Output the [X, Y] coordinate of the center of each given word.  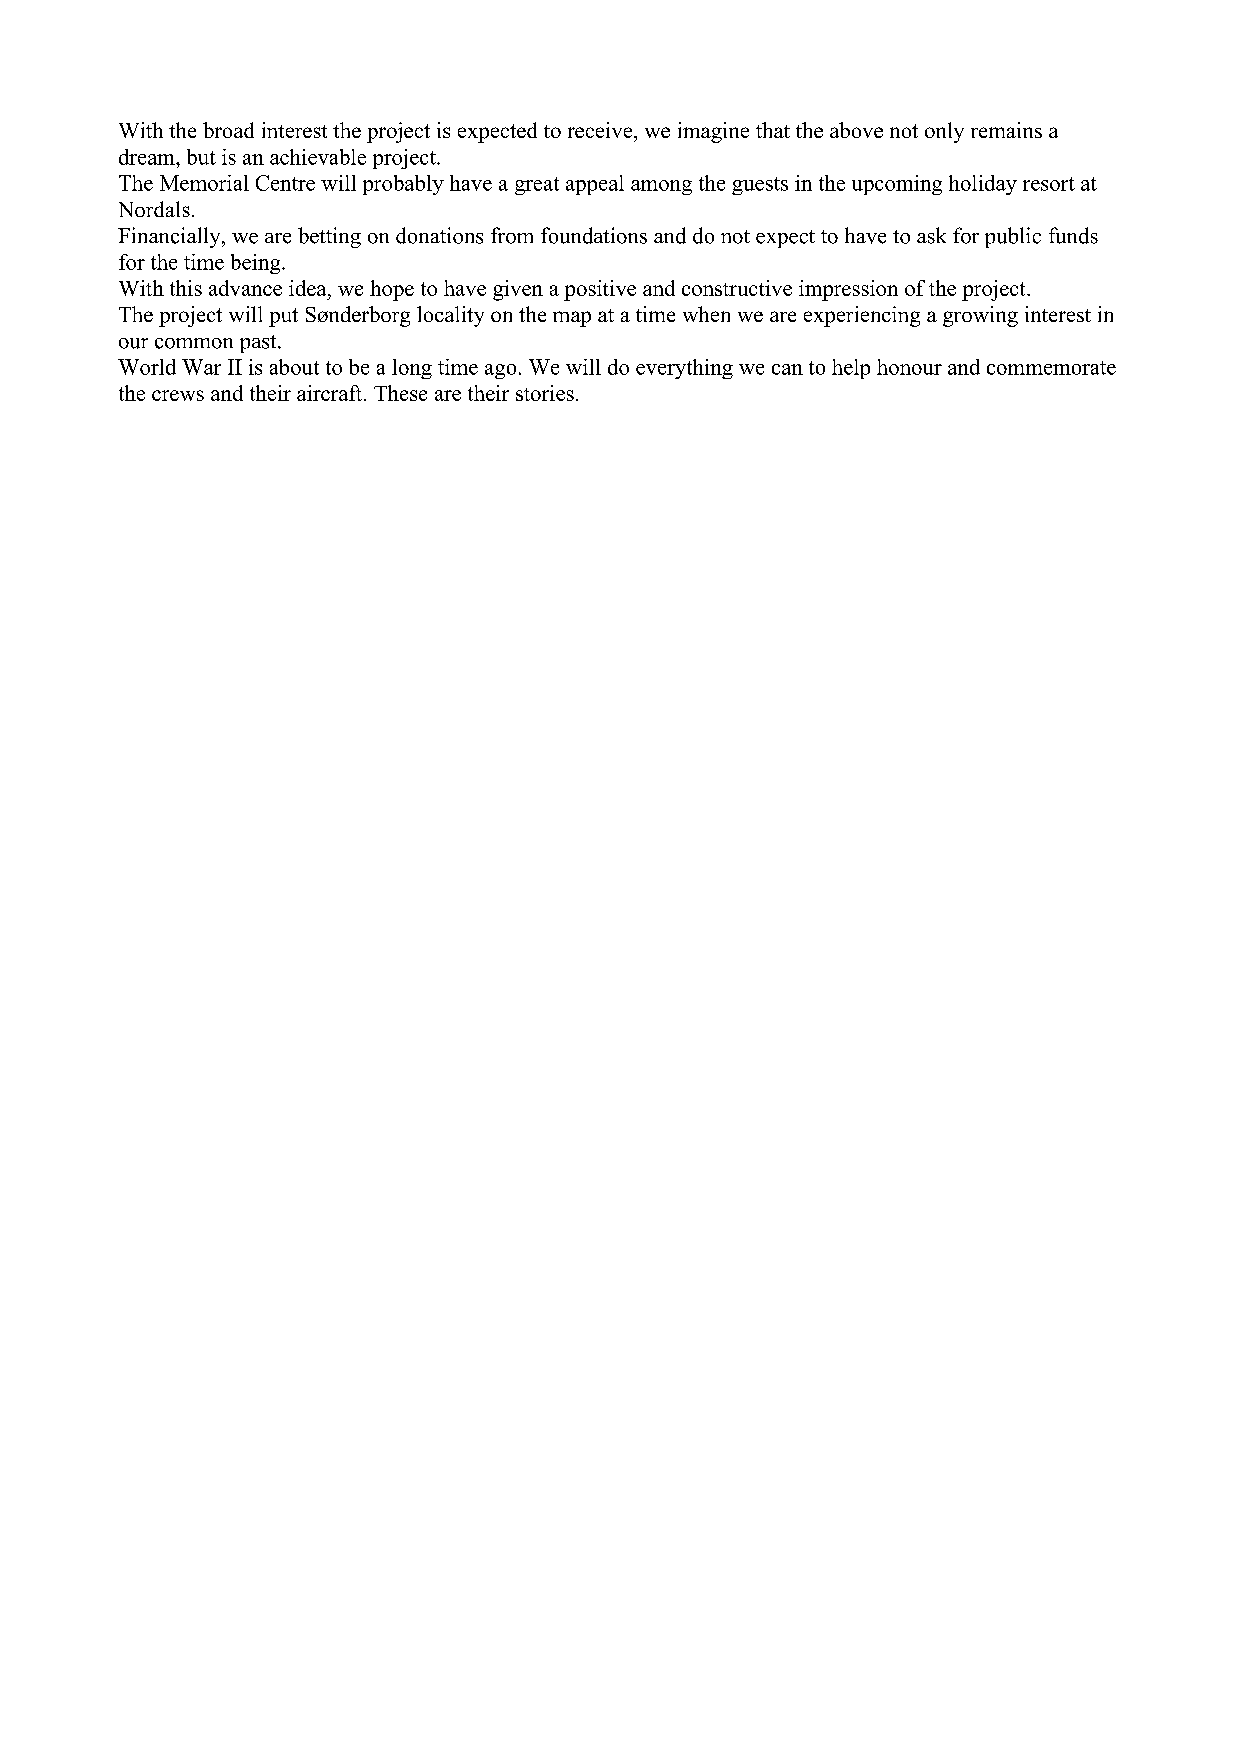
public [1013, 237]
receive [601, 130]
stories [545, 393]
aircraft [331, 393]
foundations [594, 235]
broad [228, 130]
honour [909, 367]
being [257, 264]
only [944, 132]
